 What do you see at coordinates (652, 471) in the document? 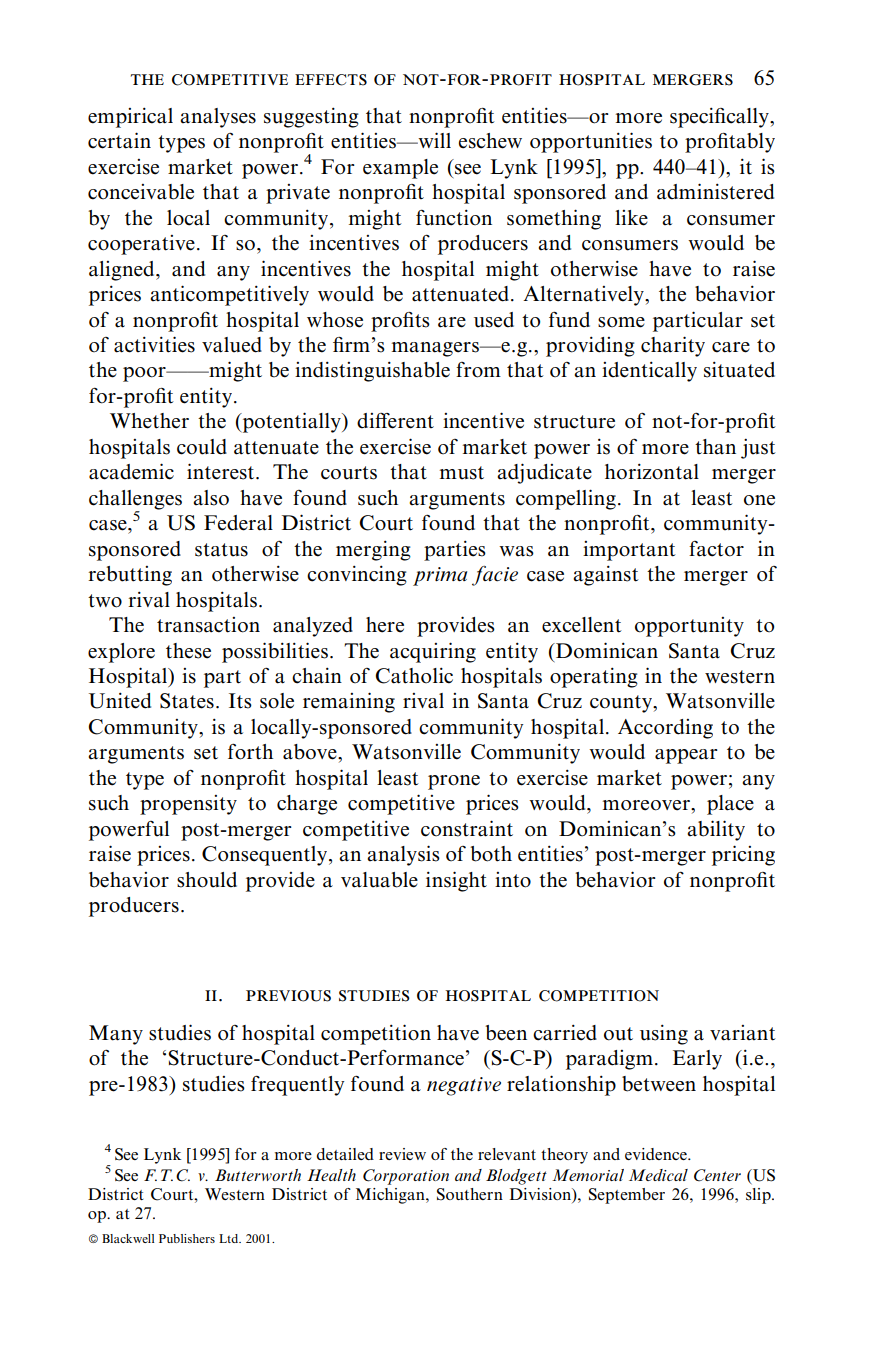
I see `horizontal` at bounding box center [652, 471].
